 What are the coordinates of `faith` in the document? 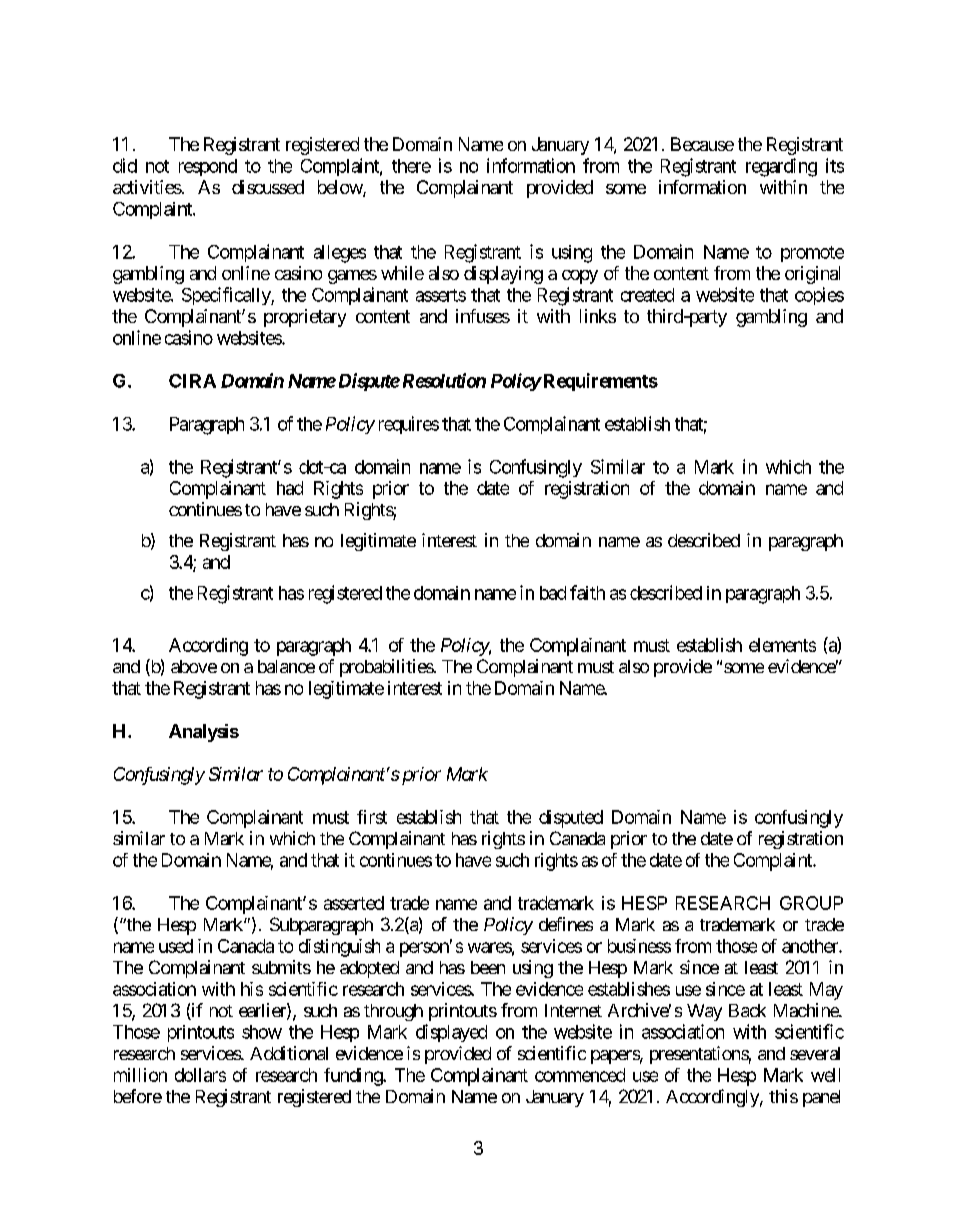 It's located at (587, 592).
